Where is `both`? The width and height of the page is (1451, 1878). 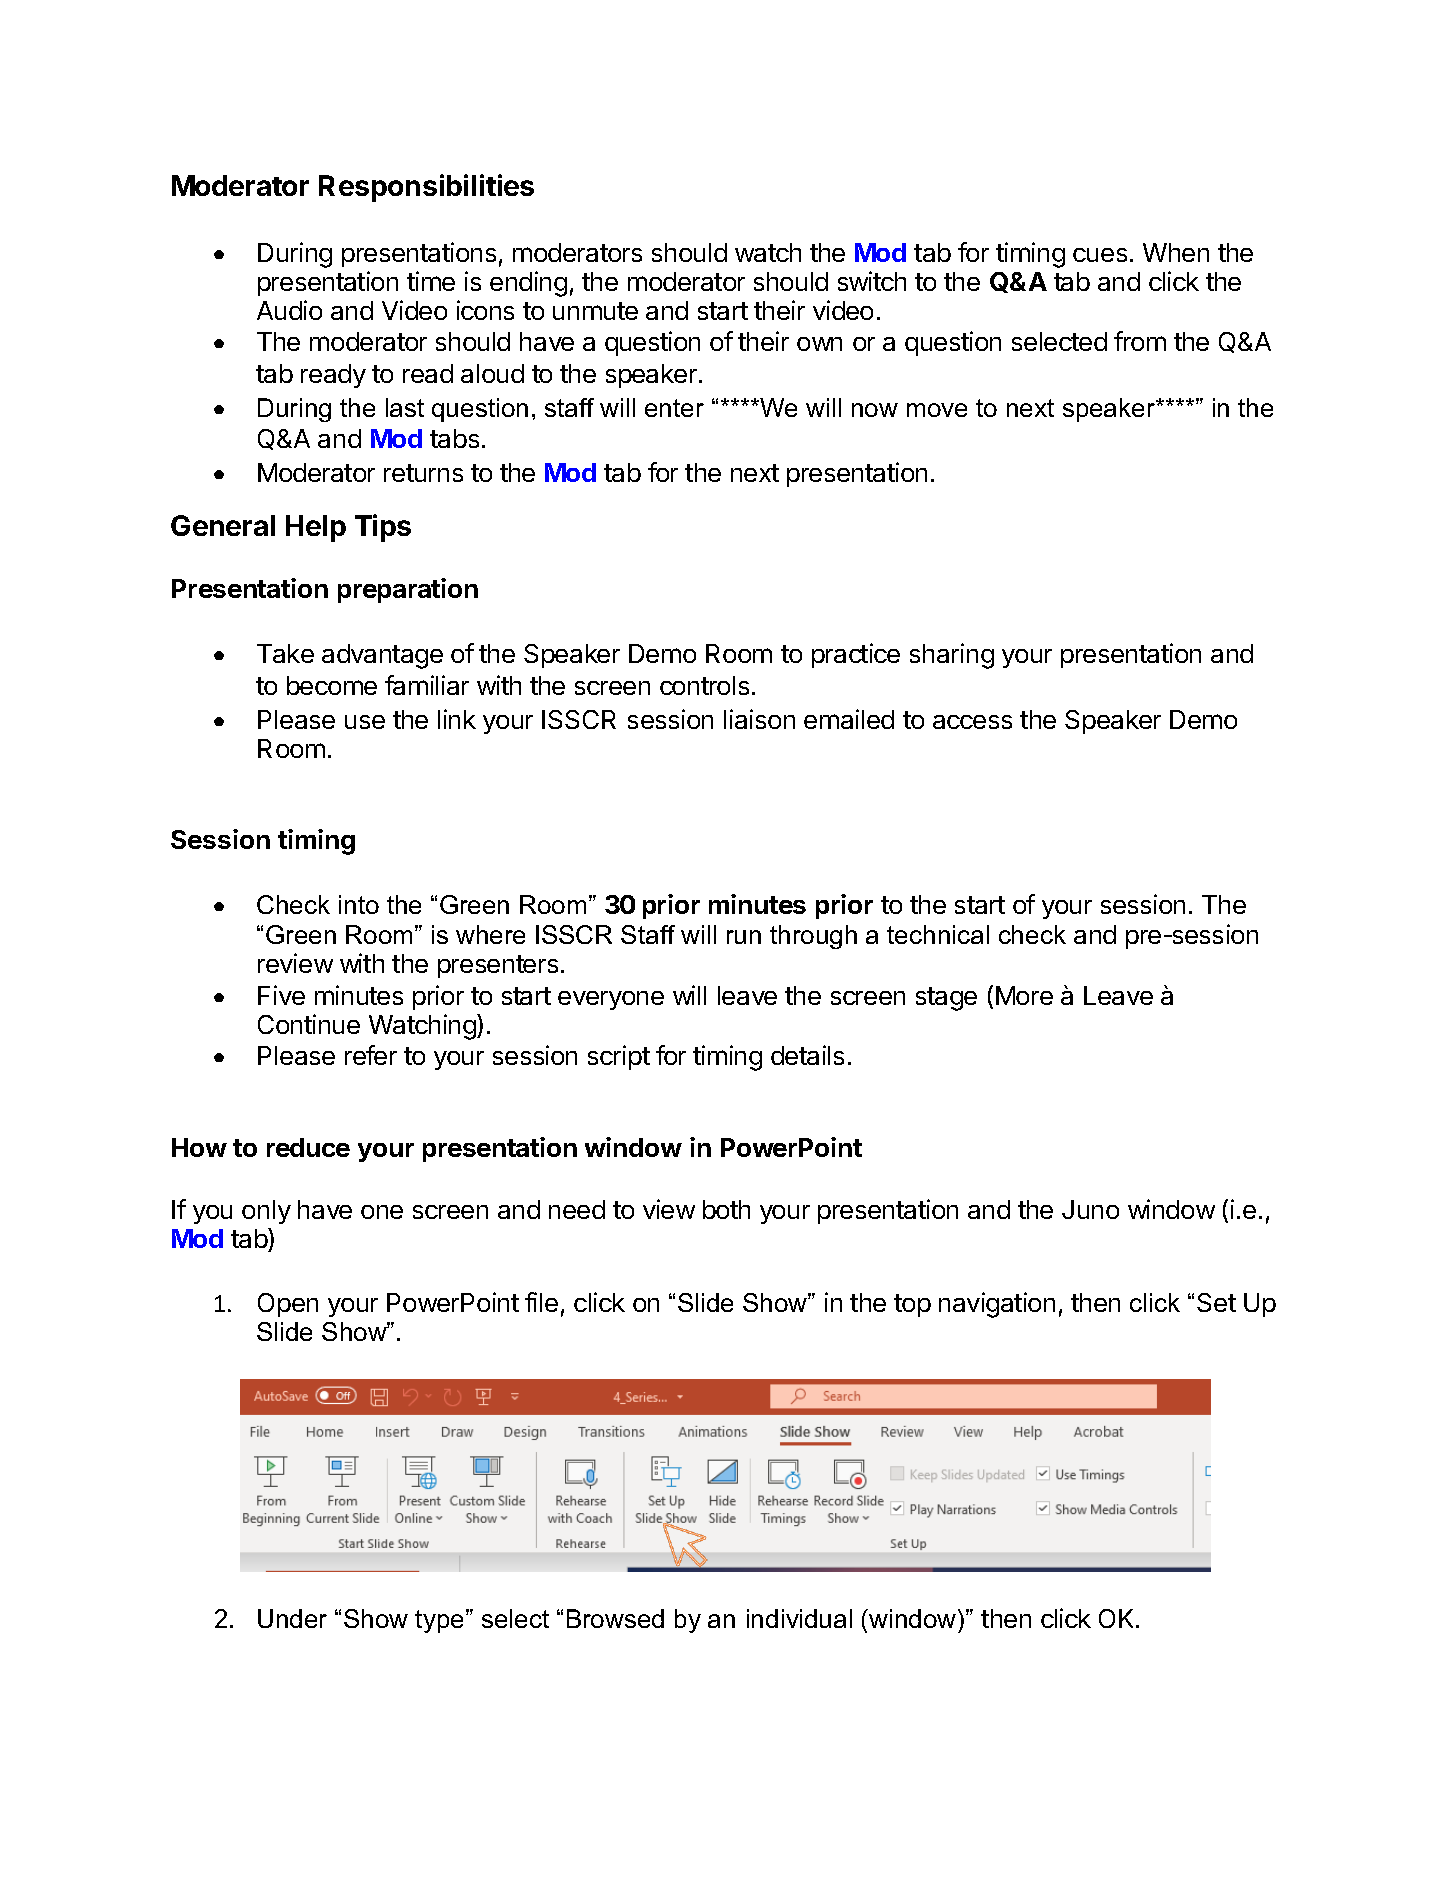
both is located at coordinates (726, 1209).
